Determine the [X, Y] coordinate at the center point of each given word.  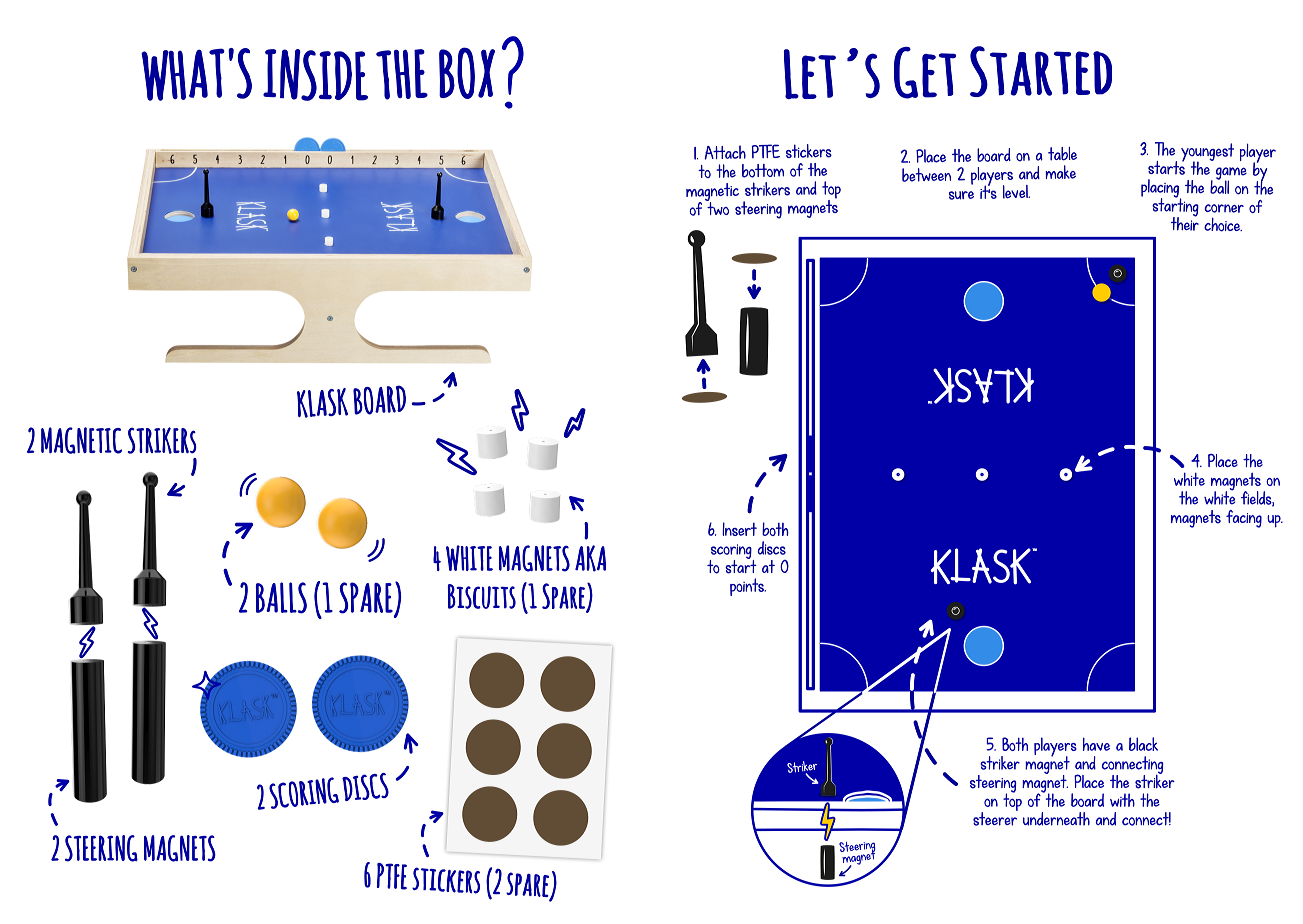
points [748, 587]
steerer [995, 818]
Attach [725, 152]
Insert [739, 529]
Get [925, 73]
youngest [1207, 153]
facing [1244, 519]
